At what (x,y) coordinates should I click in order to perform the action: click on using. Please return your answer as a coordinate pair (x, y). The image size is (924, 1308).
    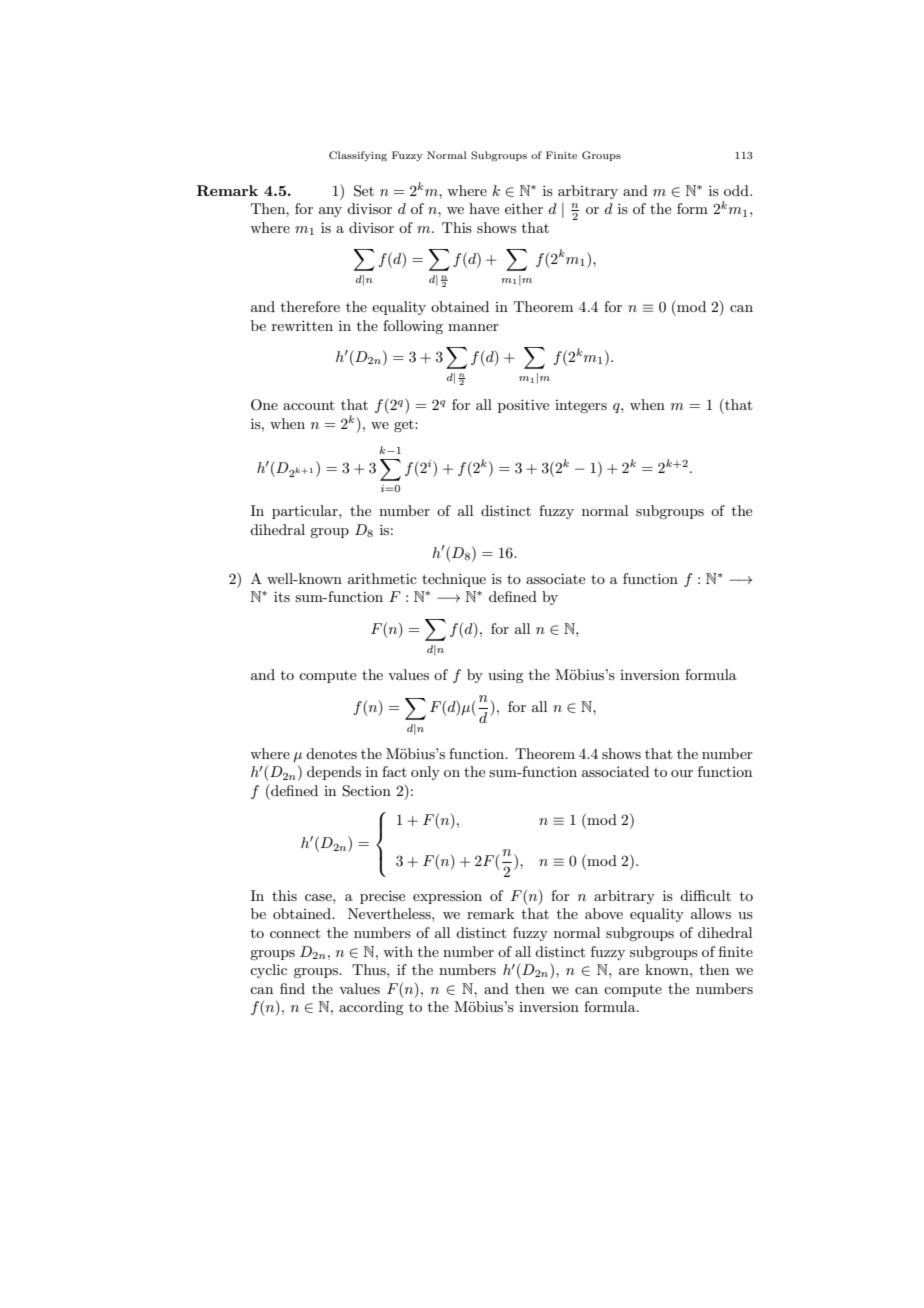
    Looking at the image, I should click on (505, 676).
